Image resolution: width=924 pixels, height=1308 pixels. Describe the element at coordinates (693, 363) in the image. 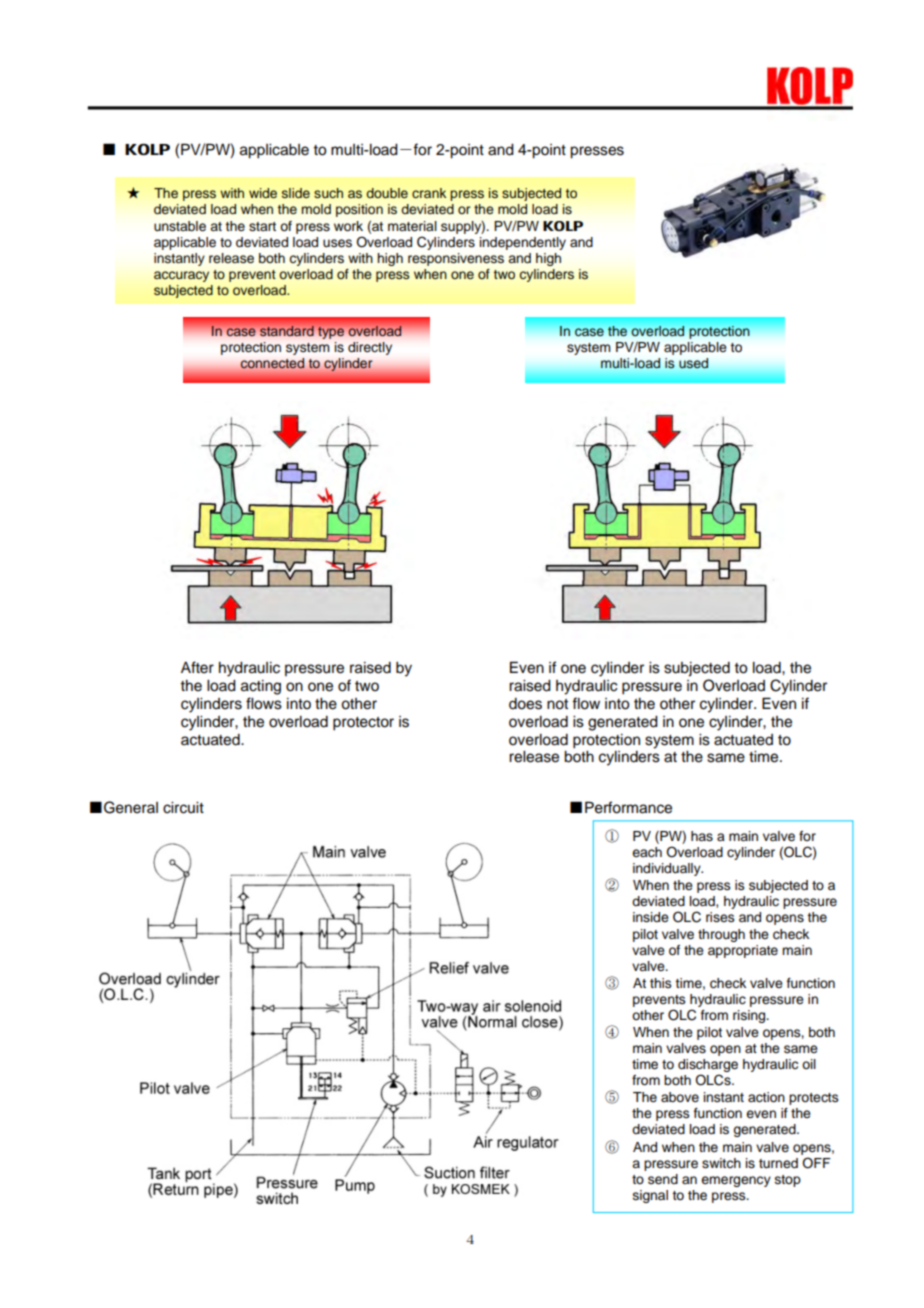

I see `used` at that location.
